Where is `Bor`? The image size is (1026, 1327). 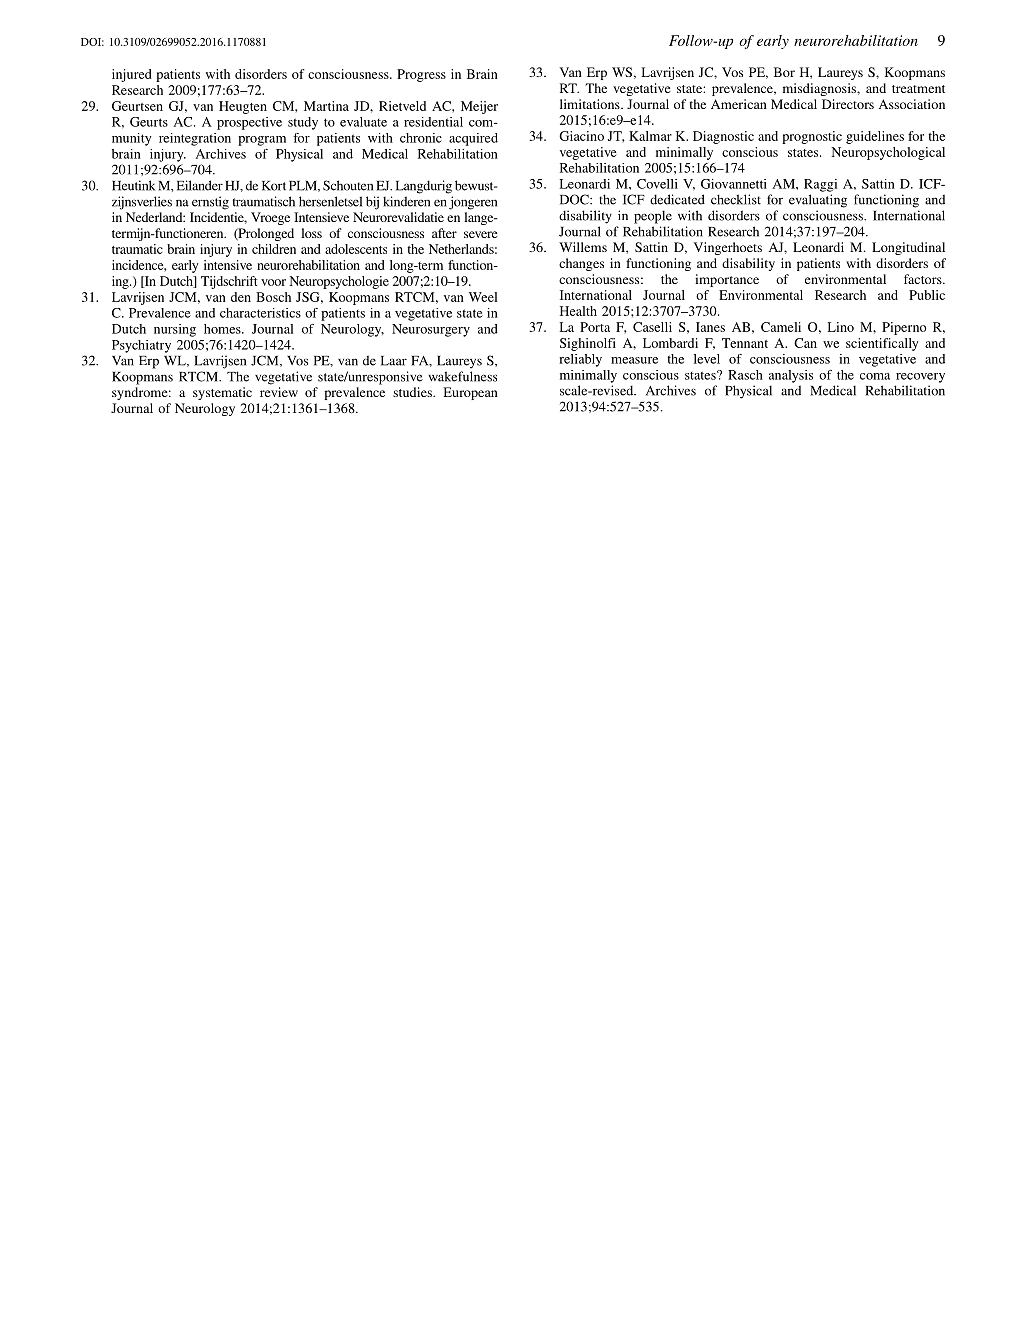
Bor is located at coordinates (784, 72).
